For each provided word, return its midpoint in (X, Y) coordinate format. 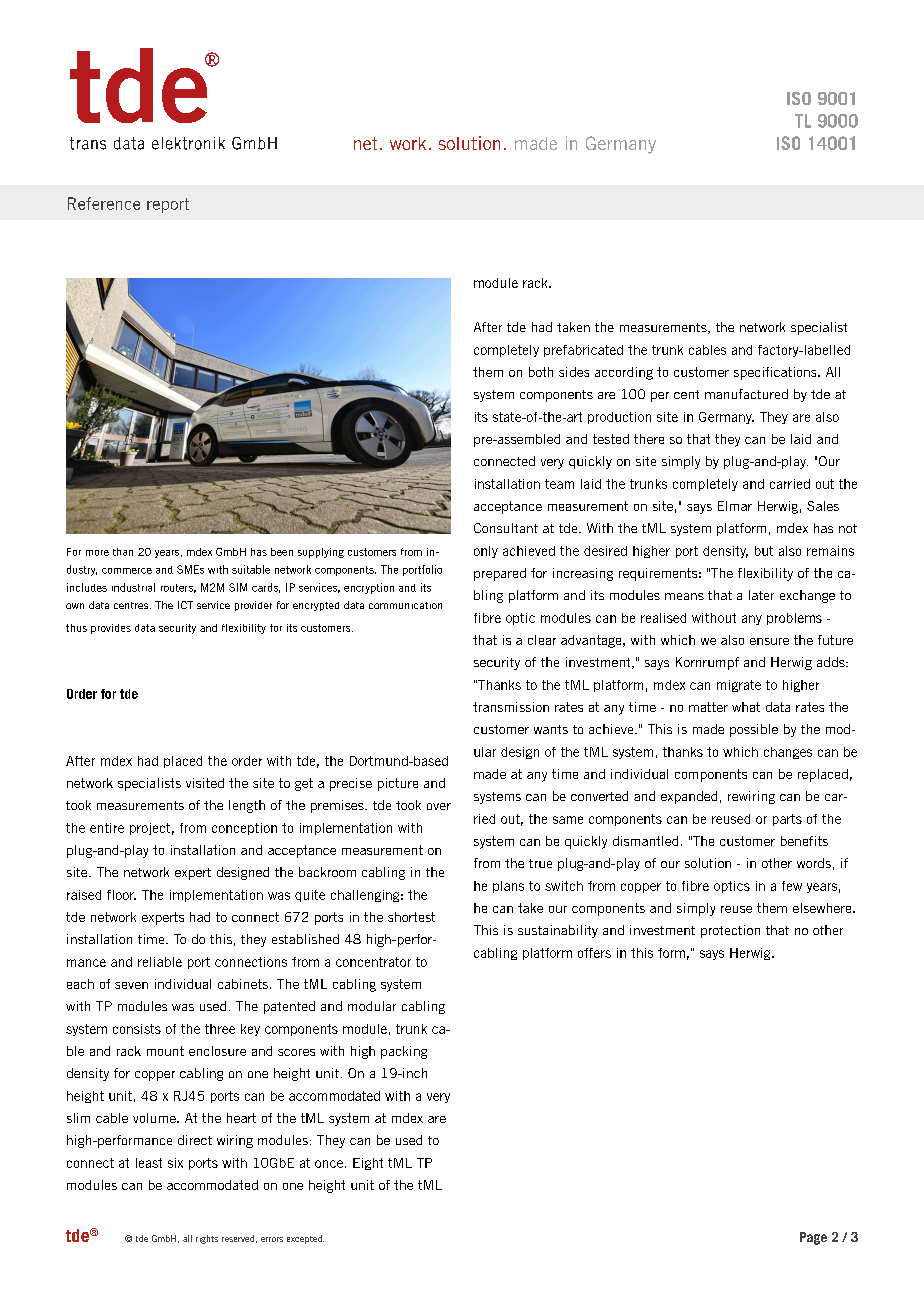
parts (787, 820)
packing (404, 1052)
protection (730, 931)
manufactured (746, 394)
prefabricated (583, 351)
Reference (104, 203)
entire (107, 828)
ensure (769, 641)
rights (207, 1239)
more (97, 553)
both (541, 372)
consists (137, 1029)
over (439, 806)
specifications (776, 373)
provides (111, 629)
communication (405, 605)
